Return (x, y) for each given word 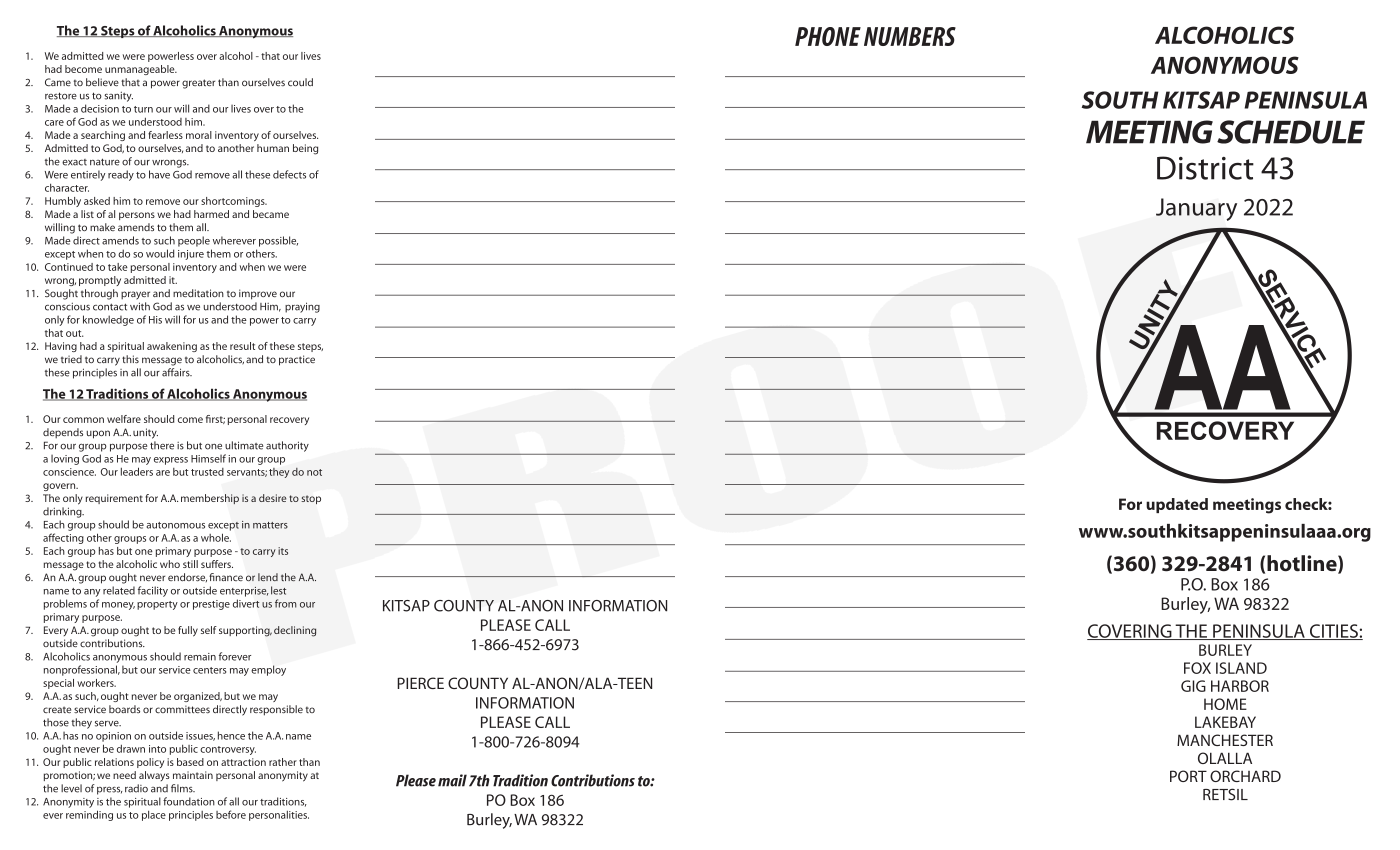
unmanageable (141, 70)
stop (311, 499)
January (1196, 209)
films (183, 788)
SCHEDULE (1291, 132)
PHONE (828, 36)
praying (302, 307)
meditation (198, 293)
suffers (217, 564)
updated (1177, 505)
